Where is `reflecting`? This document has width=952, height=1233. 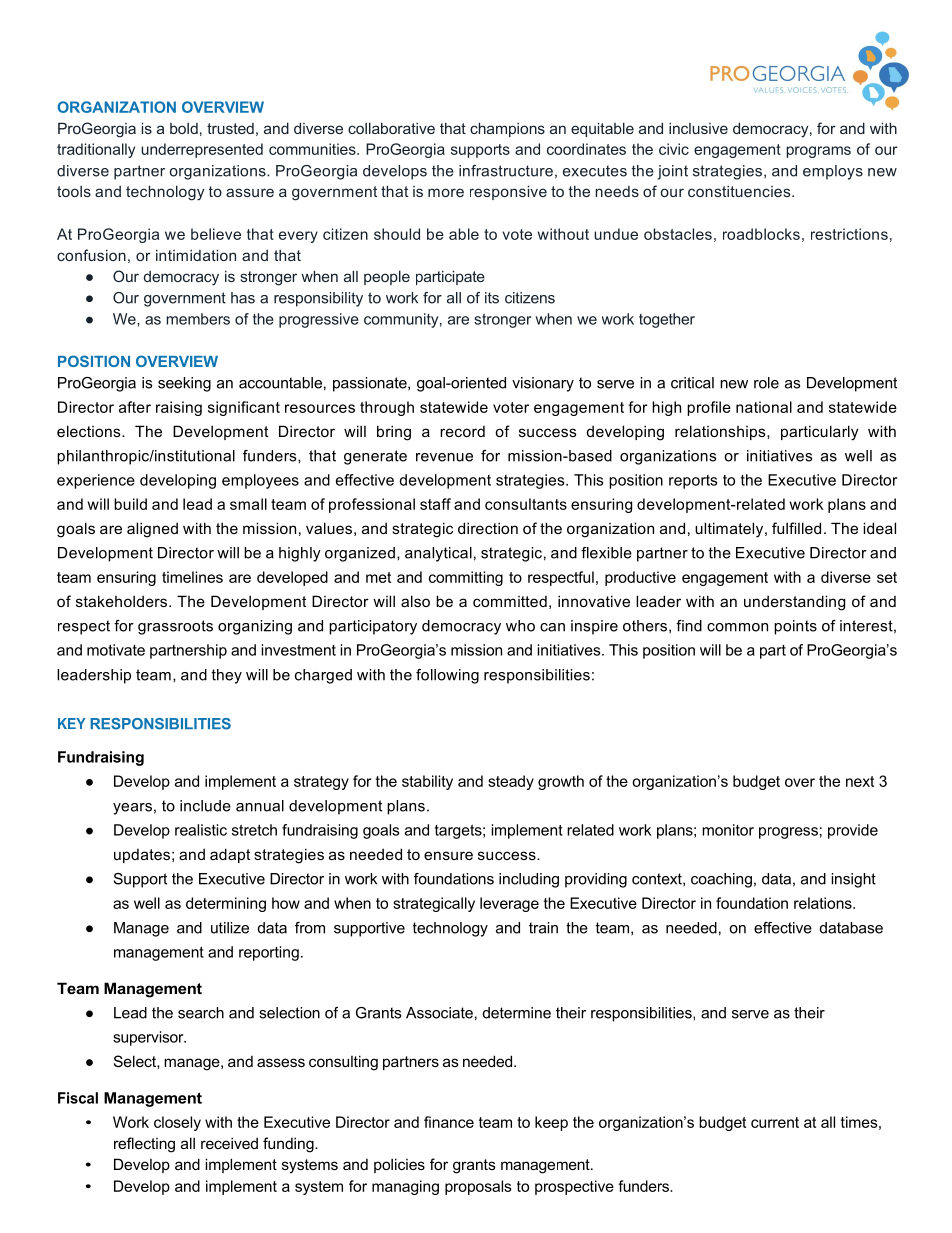
reflecting is located at coordinates (144, 1145).
